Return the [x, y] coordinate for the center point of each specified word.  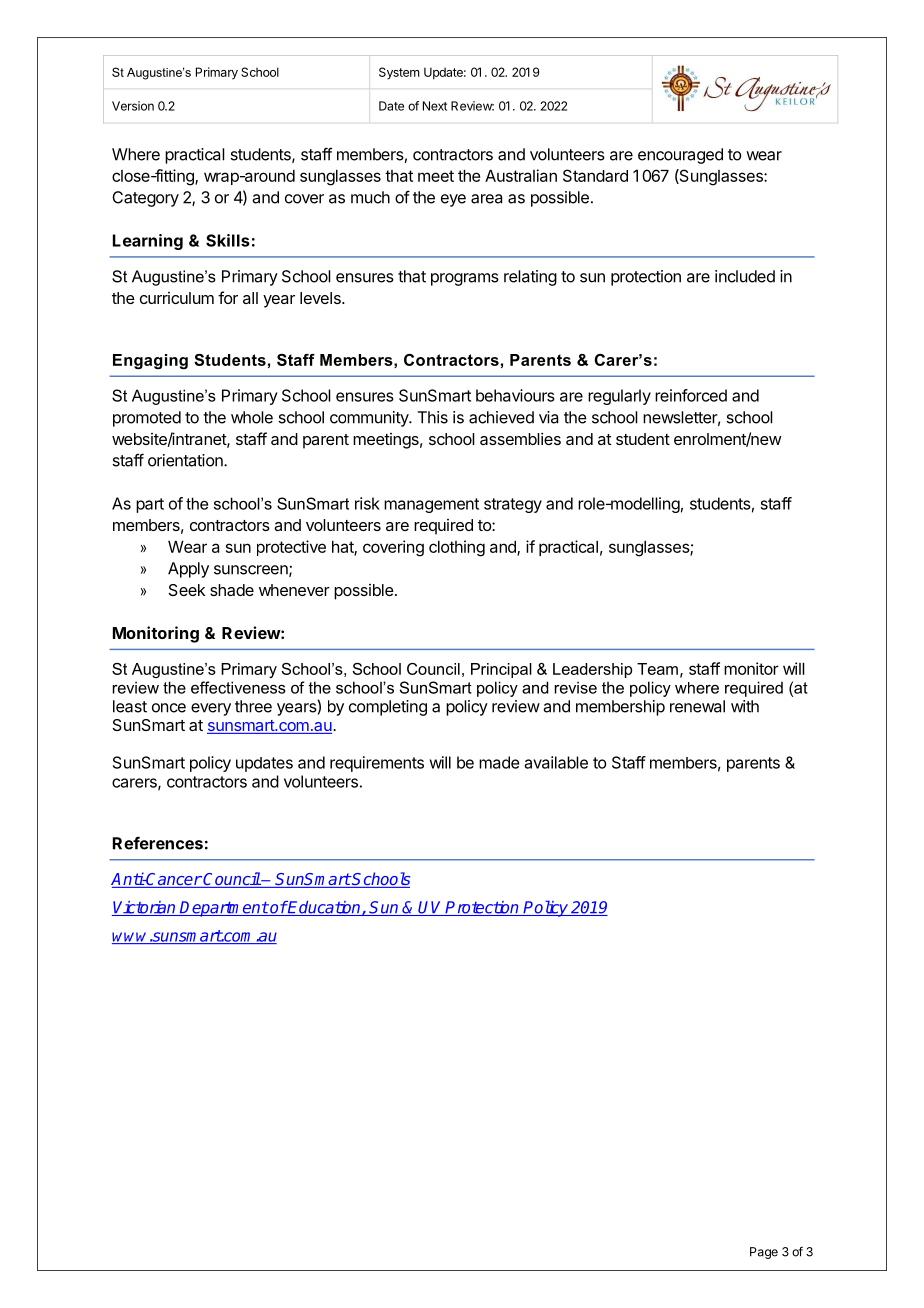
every [211, 709]
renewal [697, 706]
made [499, 762]
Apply [188, 570]
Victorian [145, 908]
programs [465, 279]
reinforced [691, 395]
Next [435, 106]
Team [657, 669]
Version [133, 106]
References [158, 843]
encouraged [680, 156]
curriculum [177, 298]
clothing [457, 548]
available [556, 762]
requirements [377, 764]
